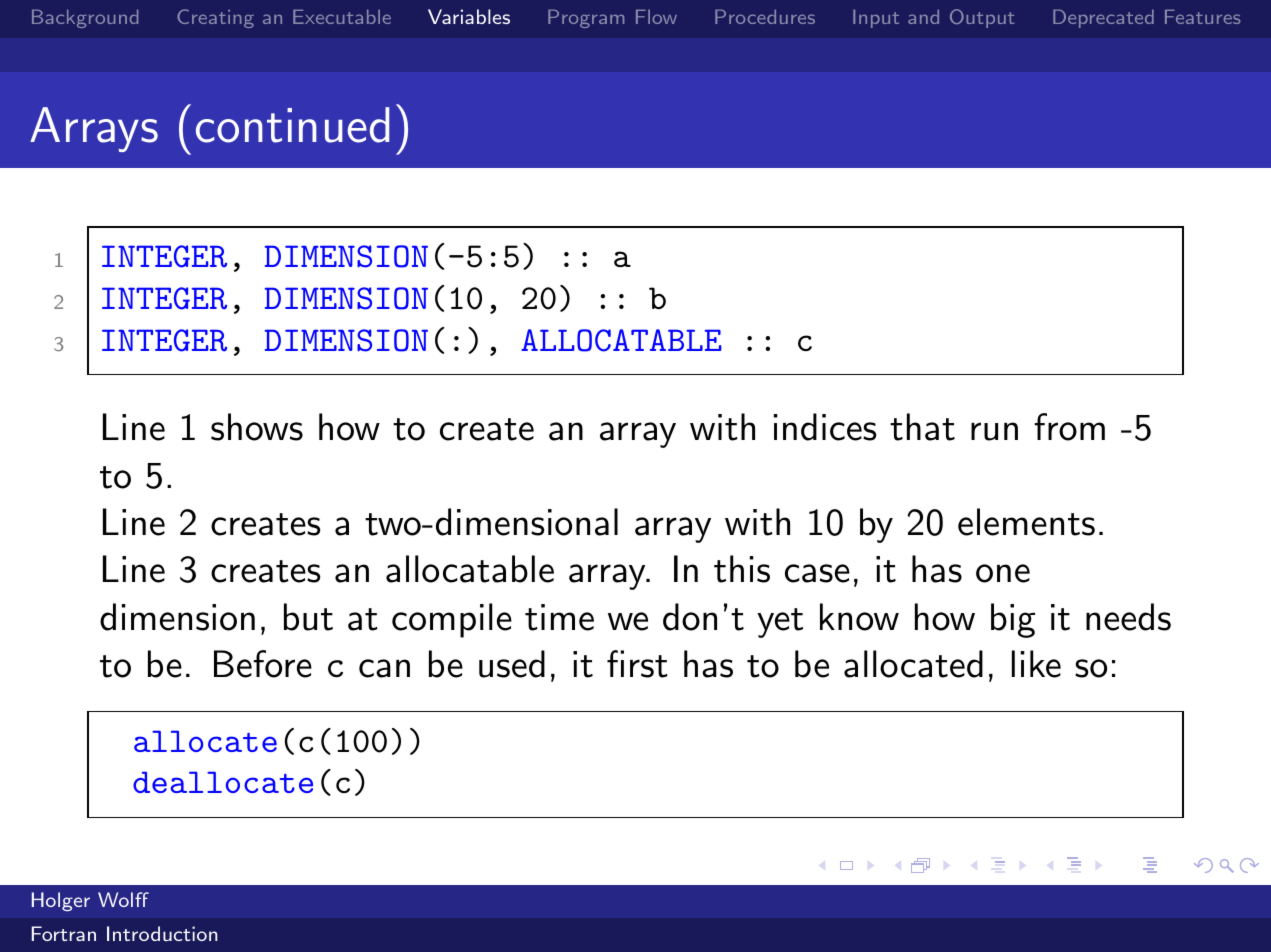 The width and height of the screenshot is (1271, 952). I want to click on Deprecated, so click(1103, 18).
